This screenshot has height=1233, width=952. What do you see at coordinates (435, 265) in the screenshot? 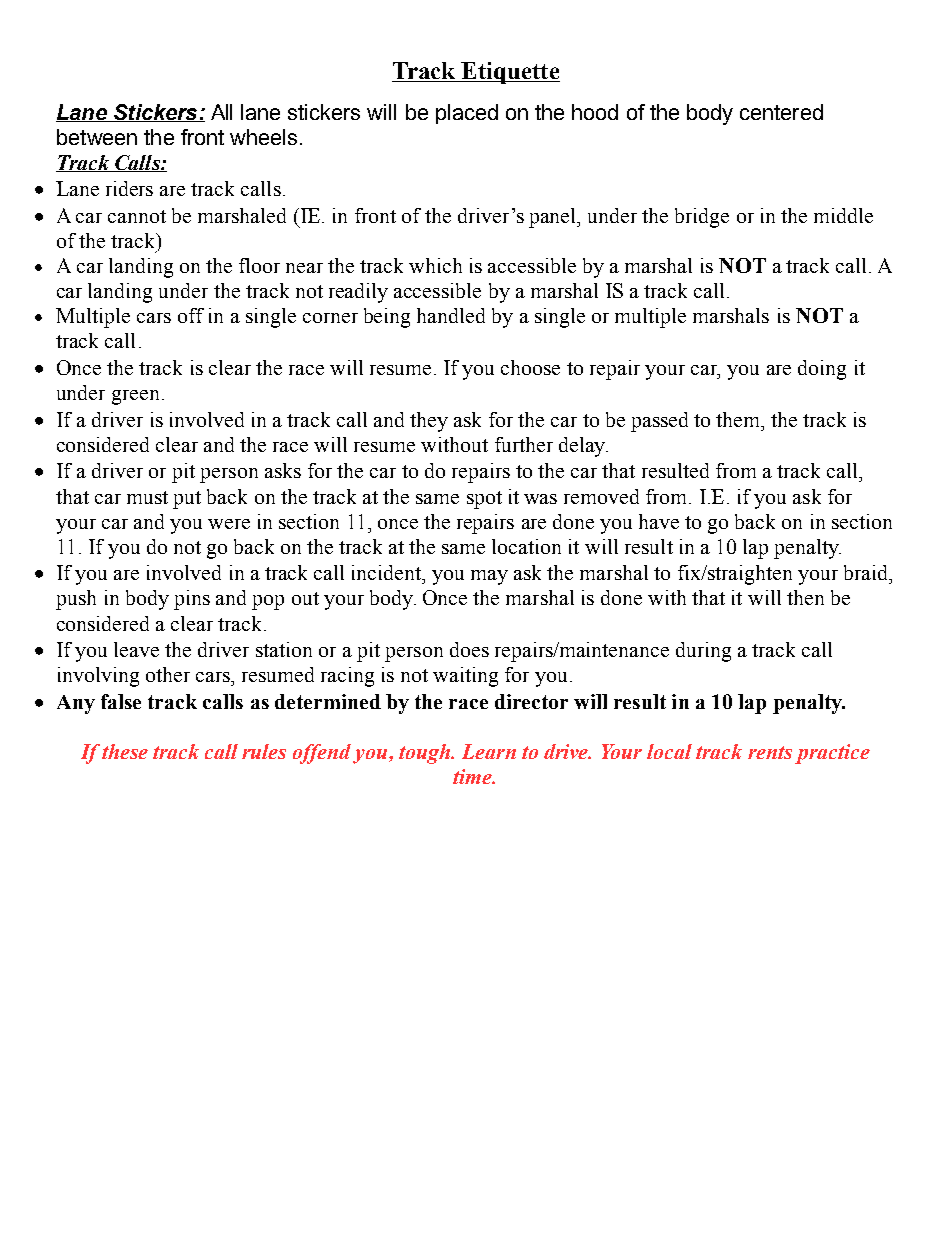
I see `which` at bounding box center [435, 265].
